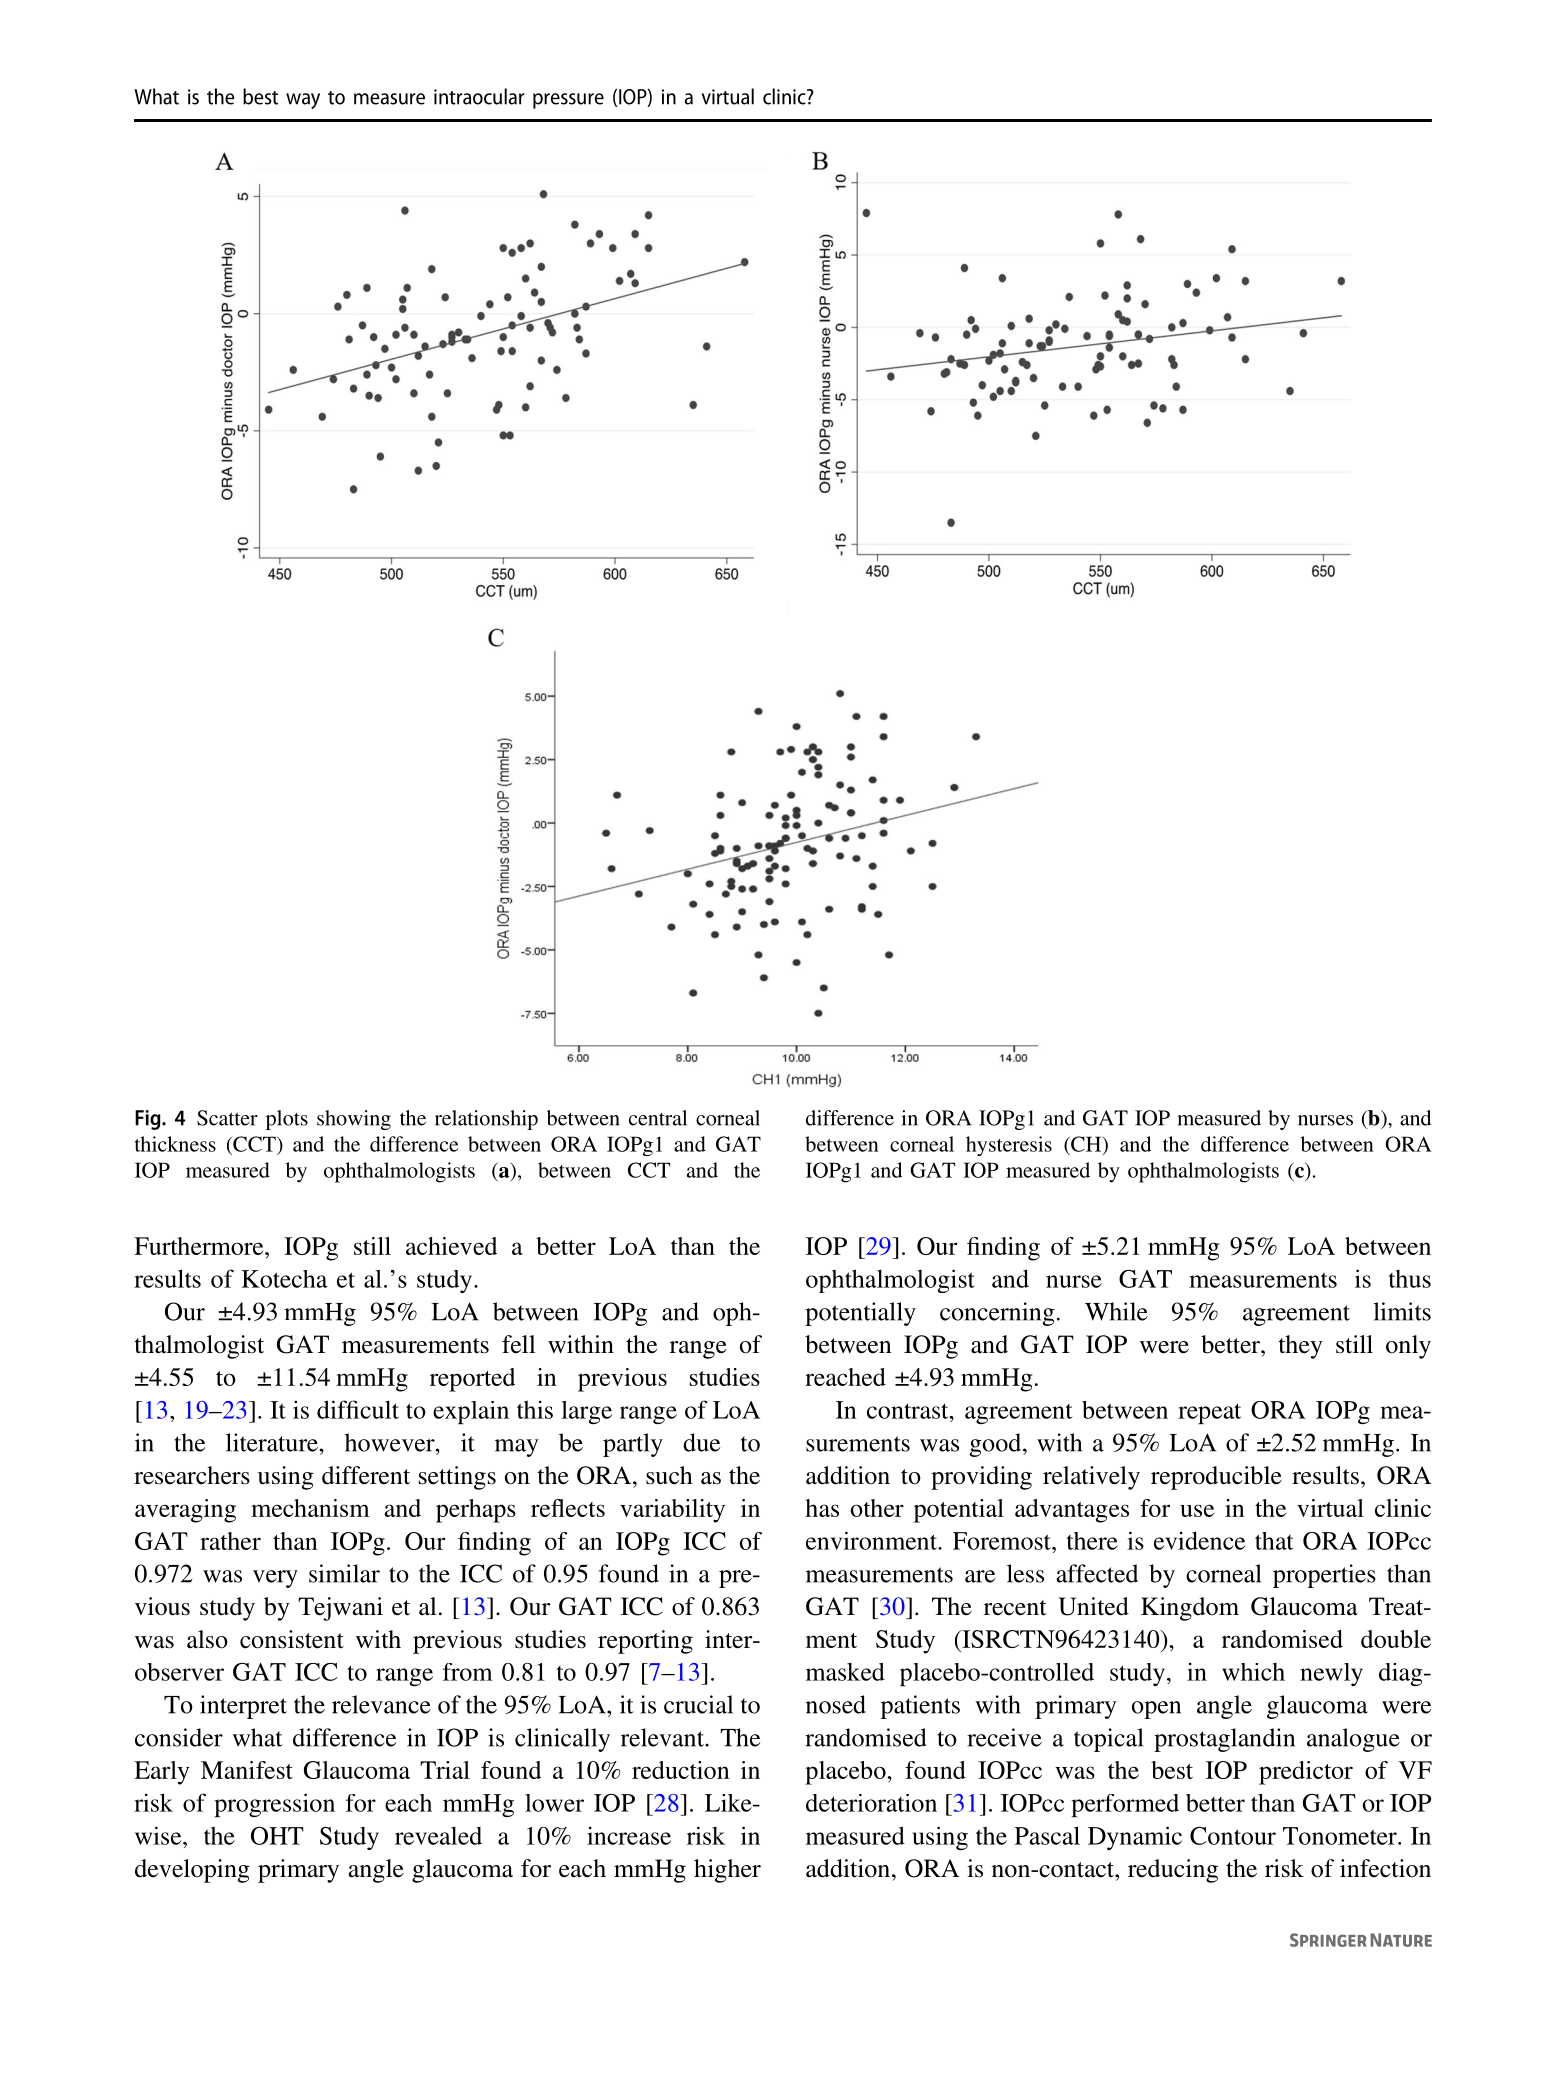 The image size is (1566, 2080). I want to click on hysteresis, so click(1009, 1146).
